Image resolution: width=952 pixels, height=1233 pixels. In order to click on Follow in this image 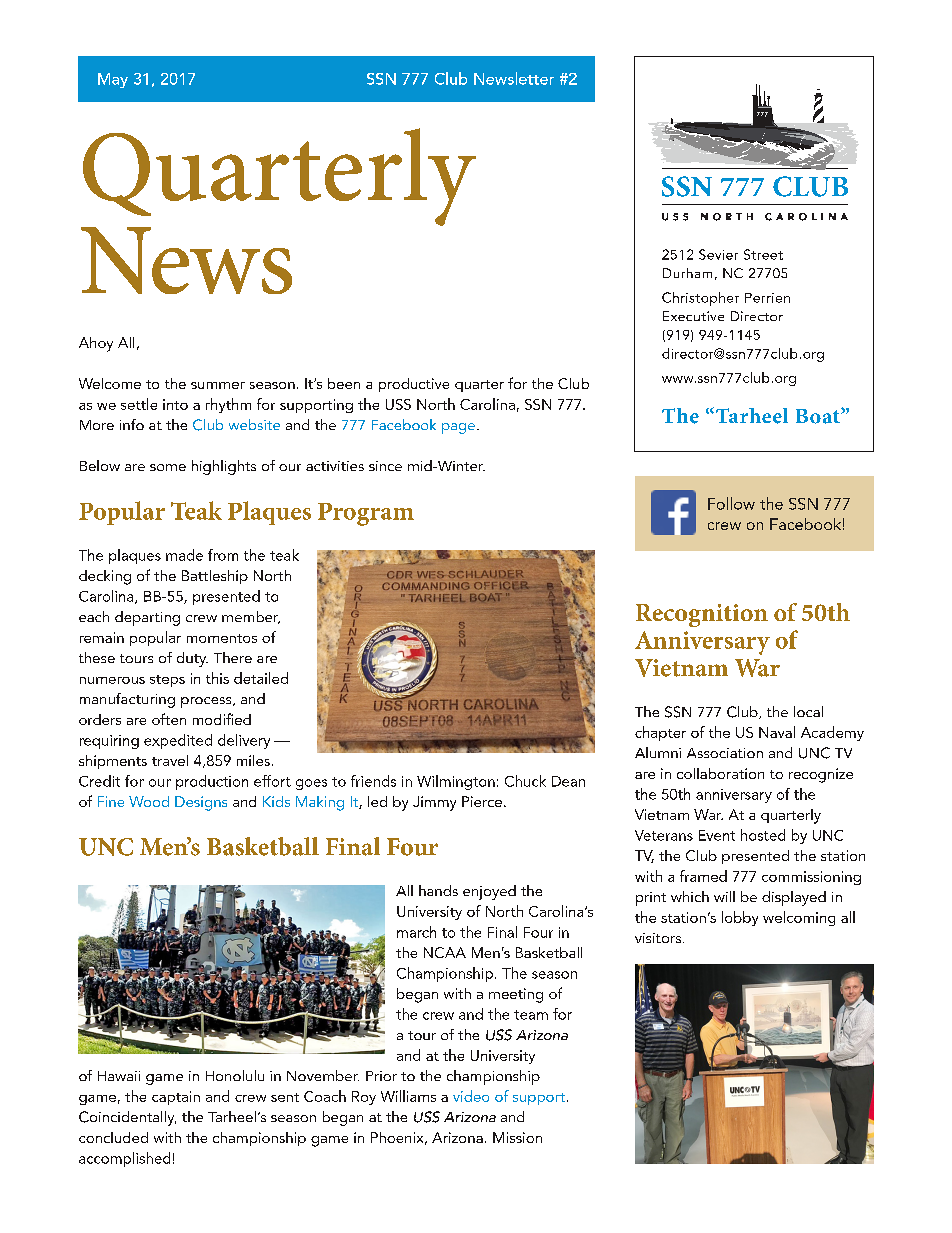, I will do `click(731, 503)`.
